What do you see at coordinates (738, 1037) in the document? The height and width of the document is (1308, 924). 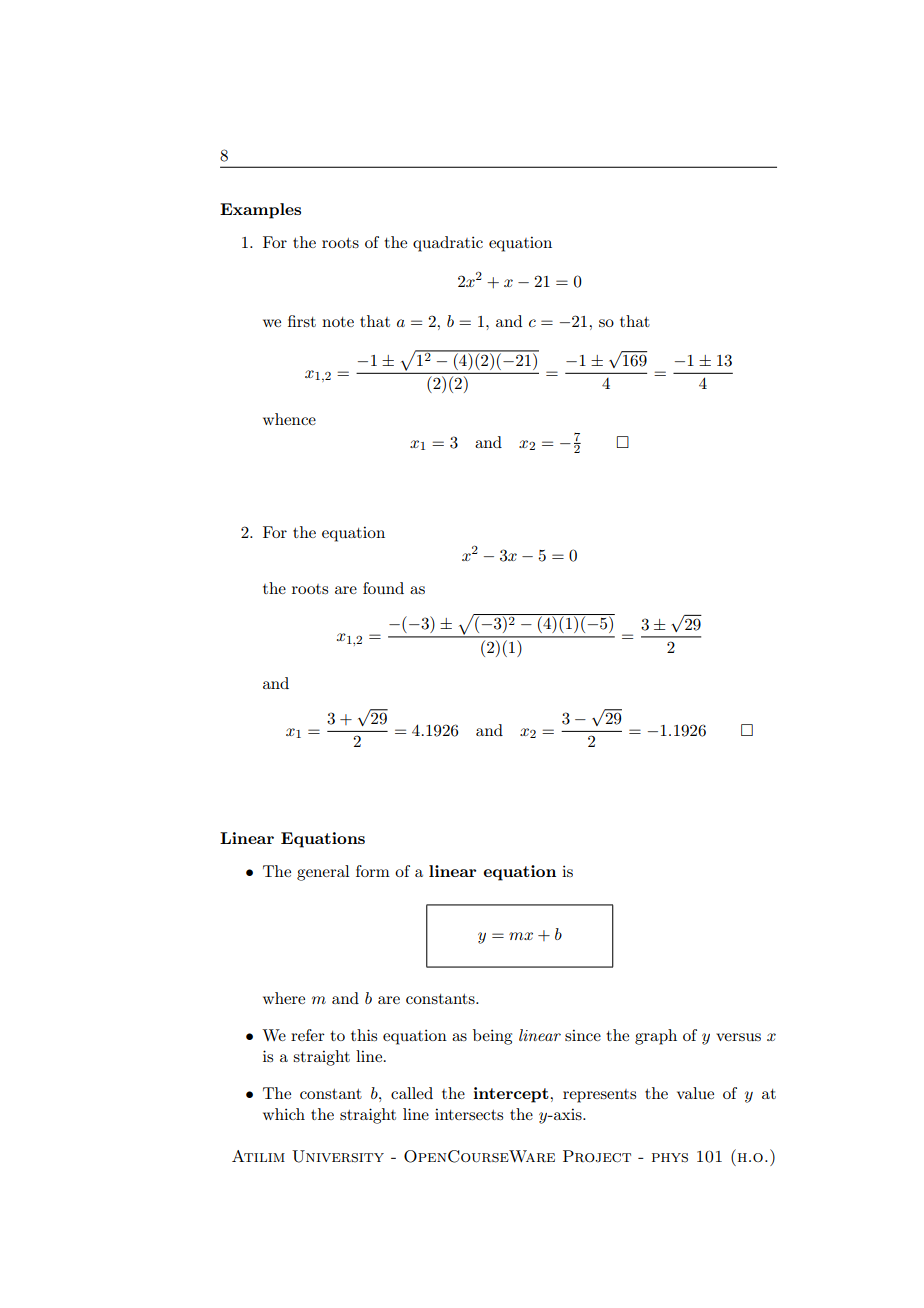 I see `versus` at bounding box center [738, 1037].
